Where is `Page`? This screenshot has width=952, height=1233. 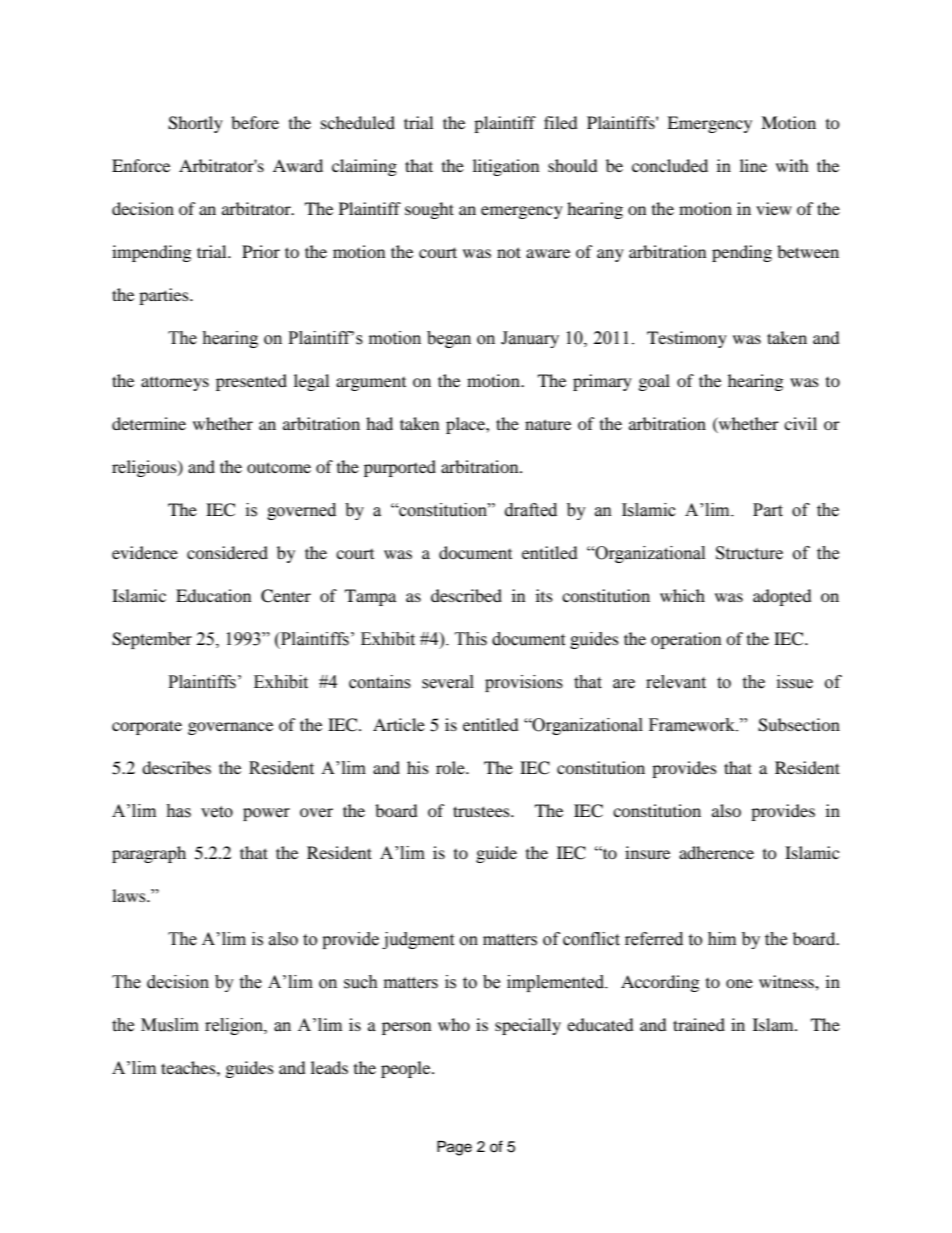
Page is located at coordinates (454, 1148).
